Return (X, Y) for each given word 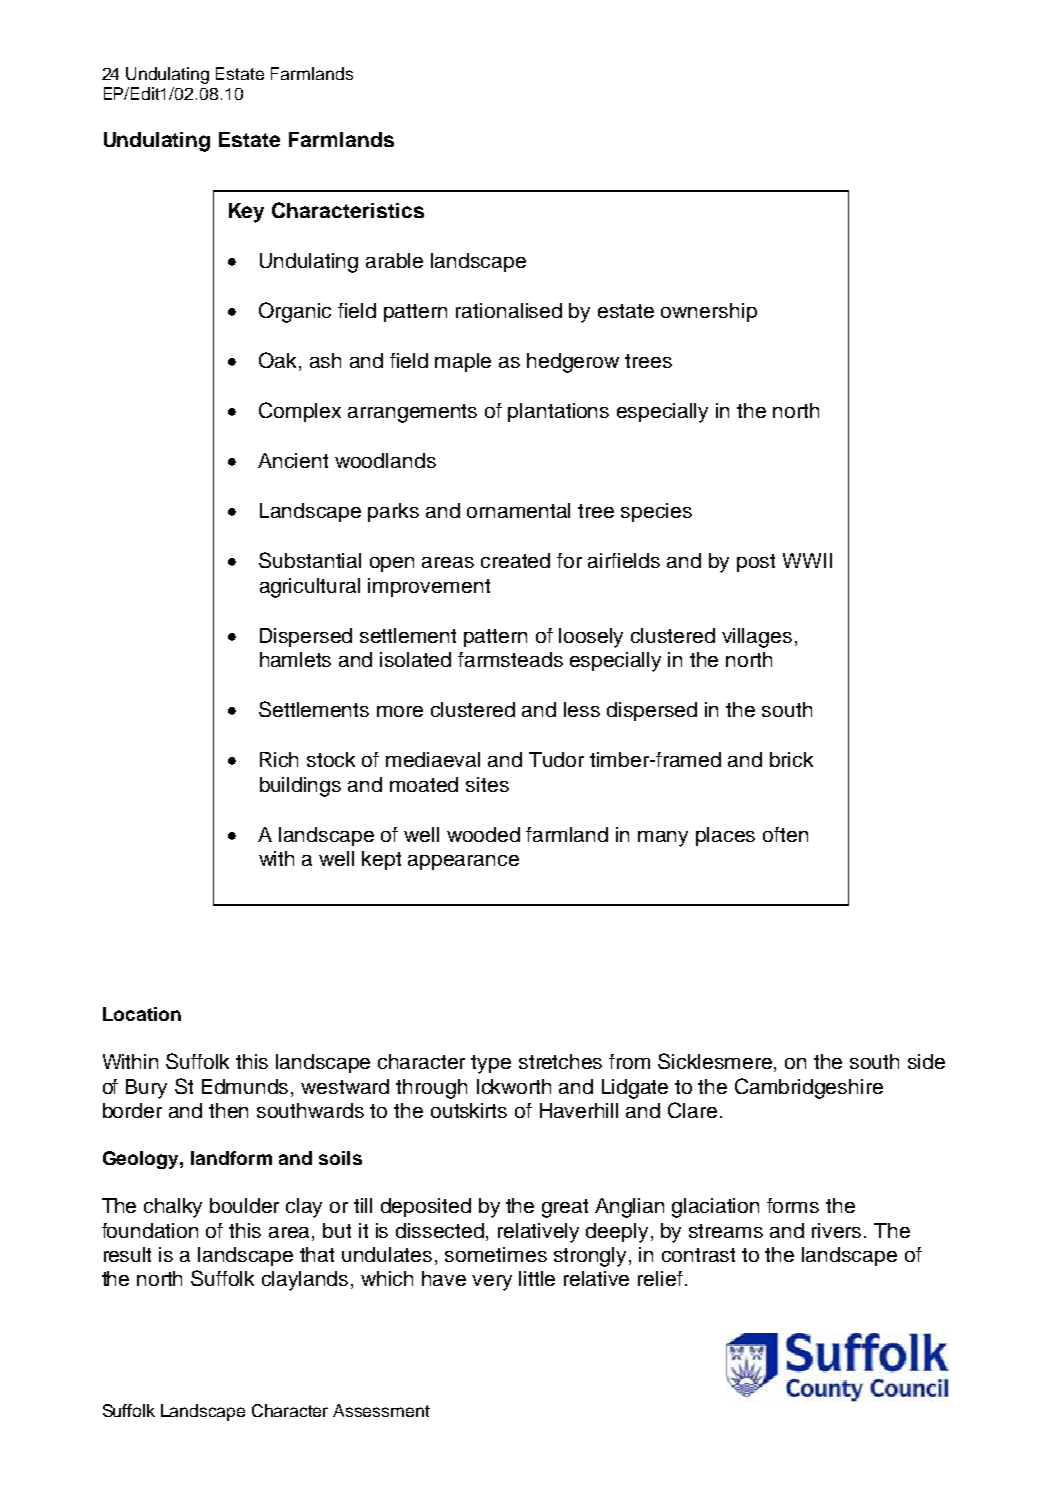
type (491, 1064)
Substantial (310, 560)
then (228, 1110)
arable (394, 260)
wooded (483, 834)
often (785, 834)
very (492, 1283)
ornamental (518, 510)
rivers (838, 1230)
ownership (709, 312)
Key (246, 213)
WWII (807, 560)
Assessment (381, 1410)
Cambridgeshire (809, 1088)
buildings (300, 787)
